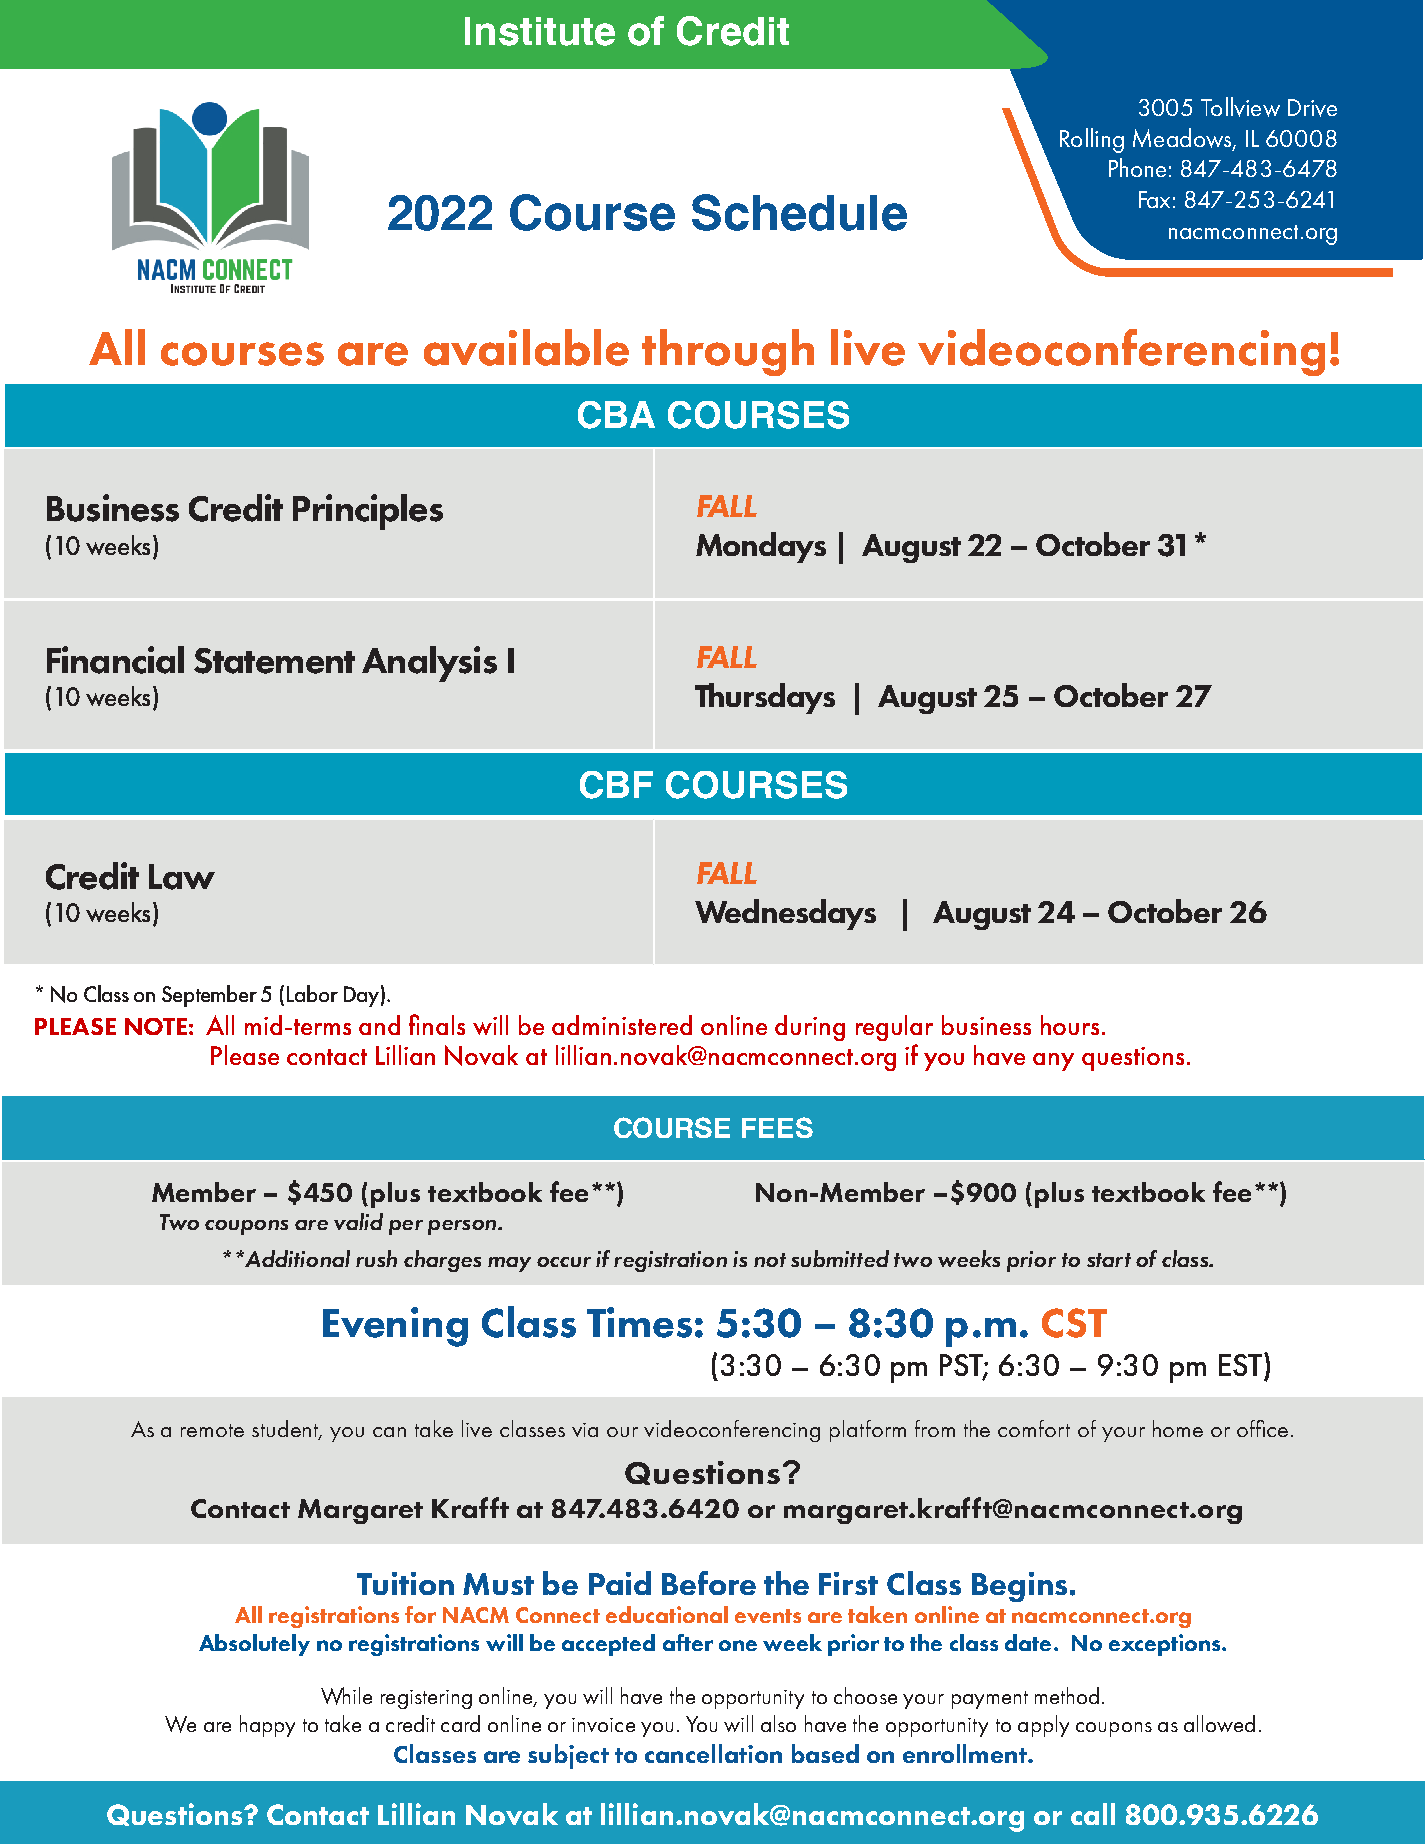 This image has width=1425, height=1844. What do you see at coordinates (1219, 1723) in the image?
I see `allowed` at bounding box center [1219, 1723].
